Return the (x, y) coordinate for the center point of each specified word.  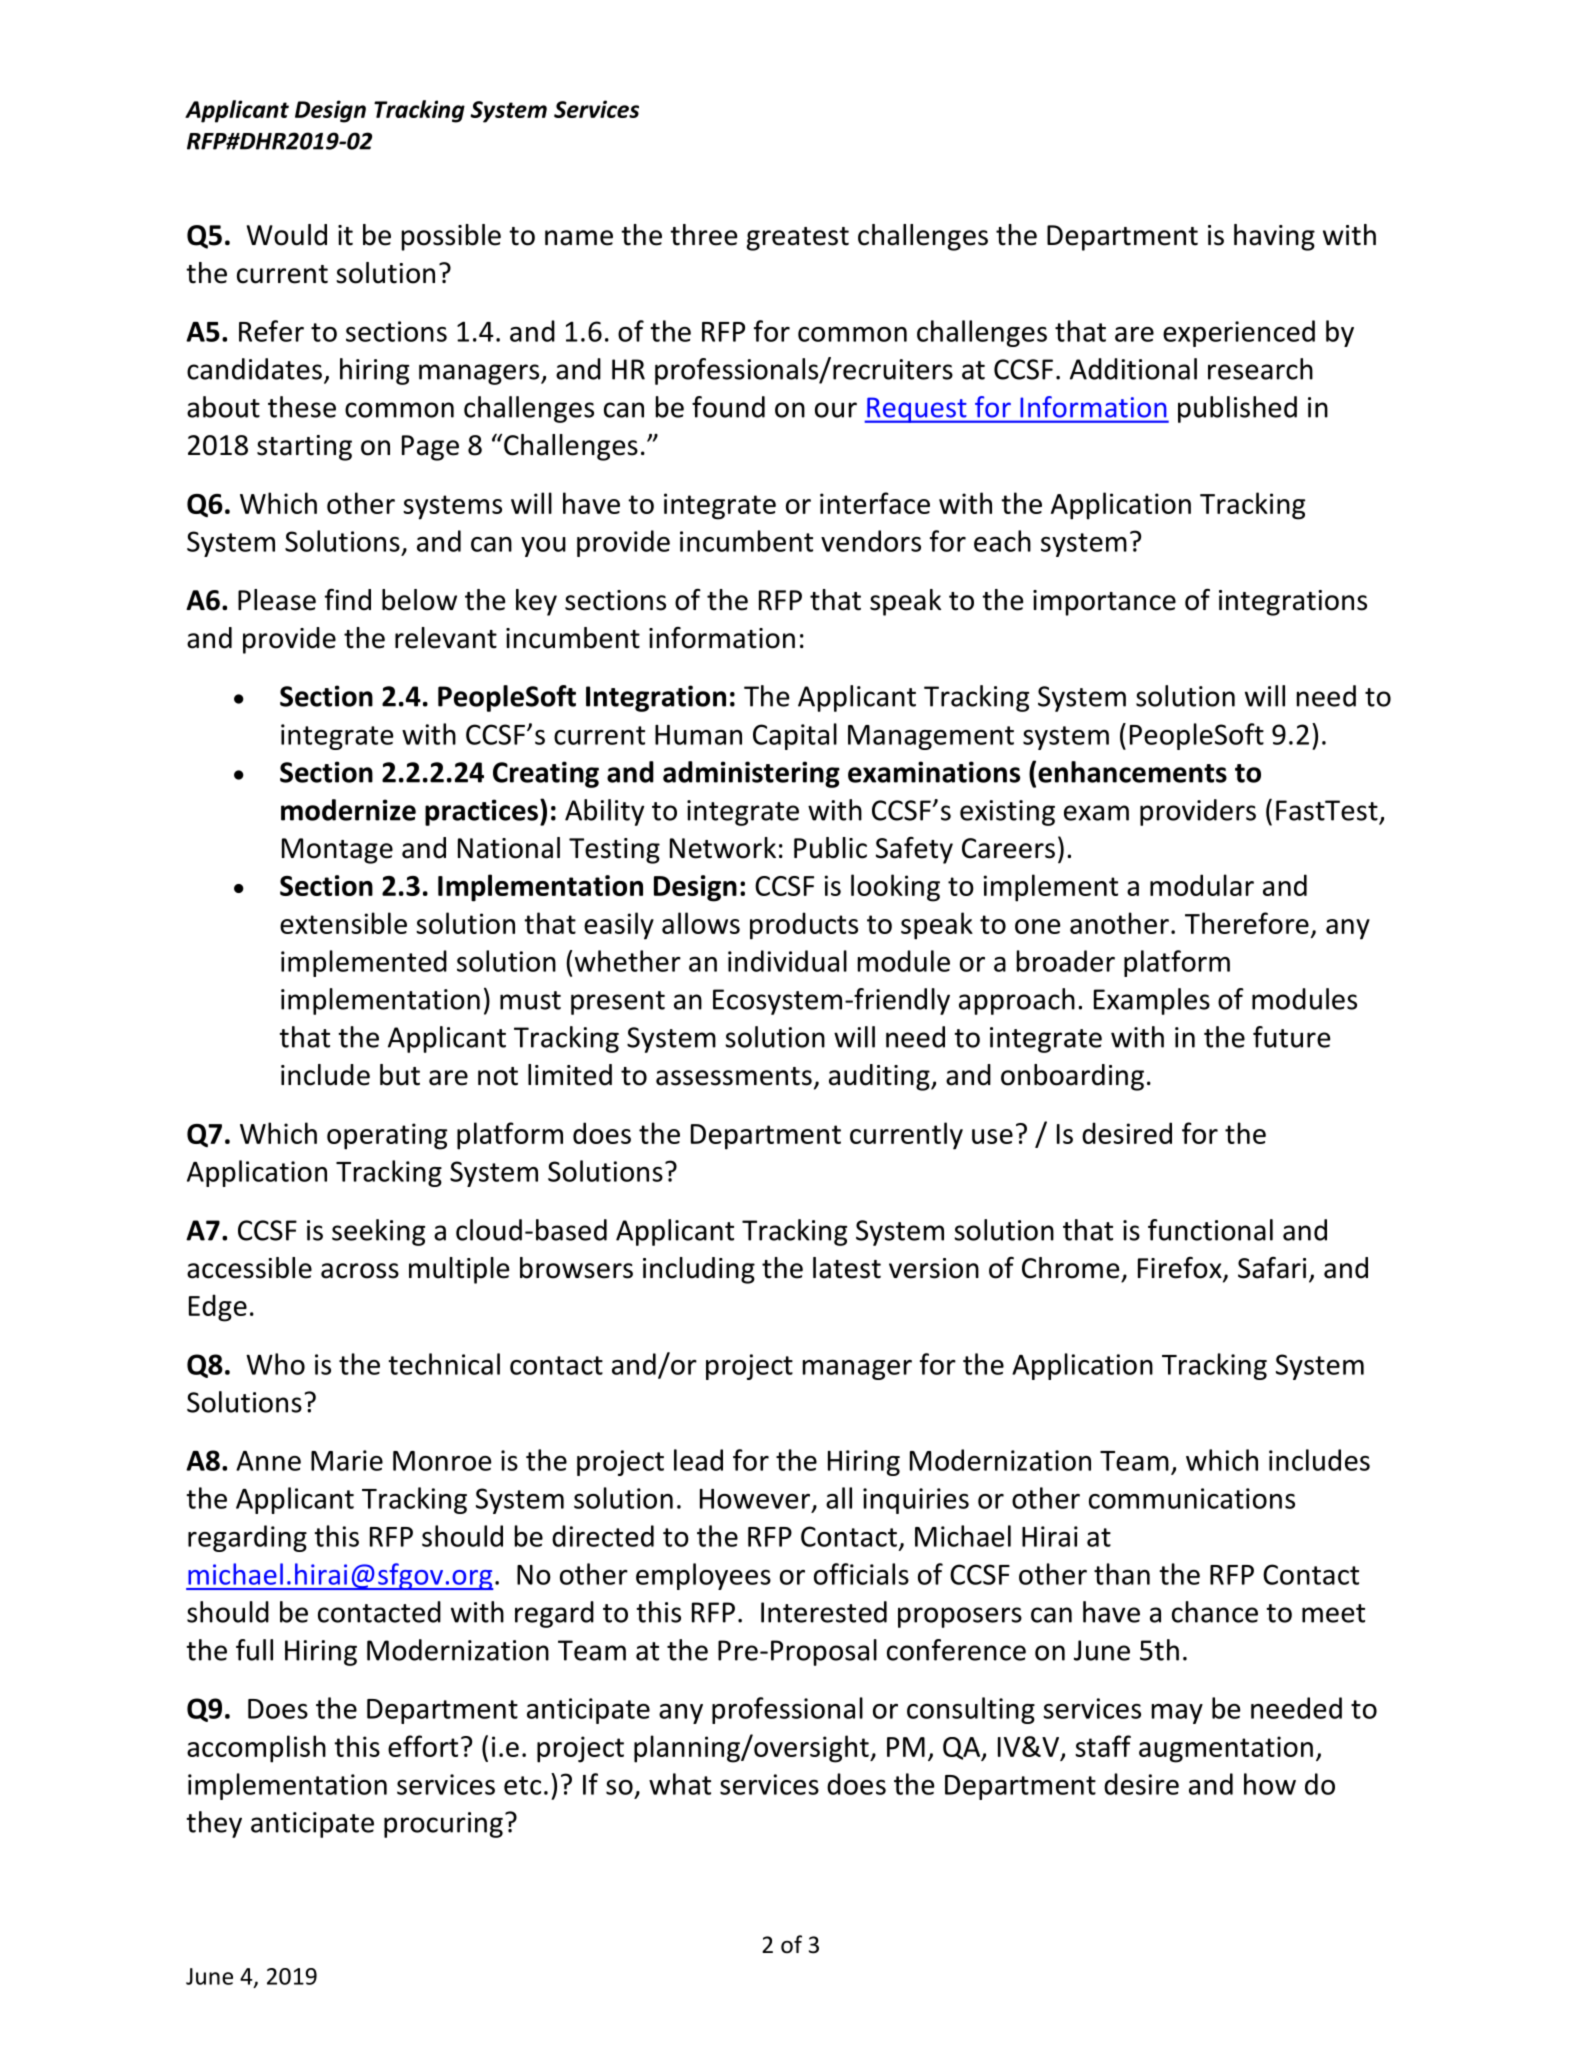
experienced (1239, 333)
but (400, 1075)
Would (287, 235)
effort (423, 1746)
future (1291, 1037)
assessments (734, 1076)
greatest (798, 239)
